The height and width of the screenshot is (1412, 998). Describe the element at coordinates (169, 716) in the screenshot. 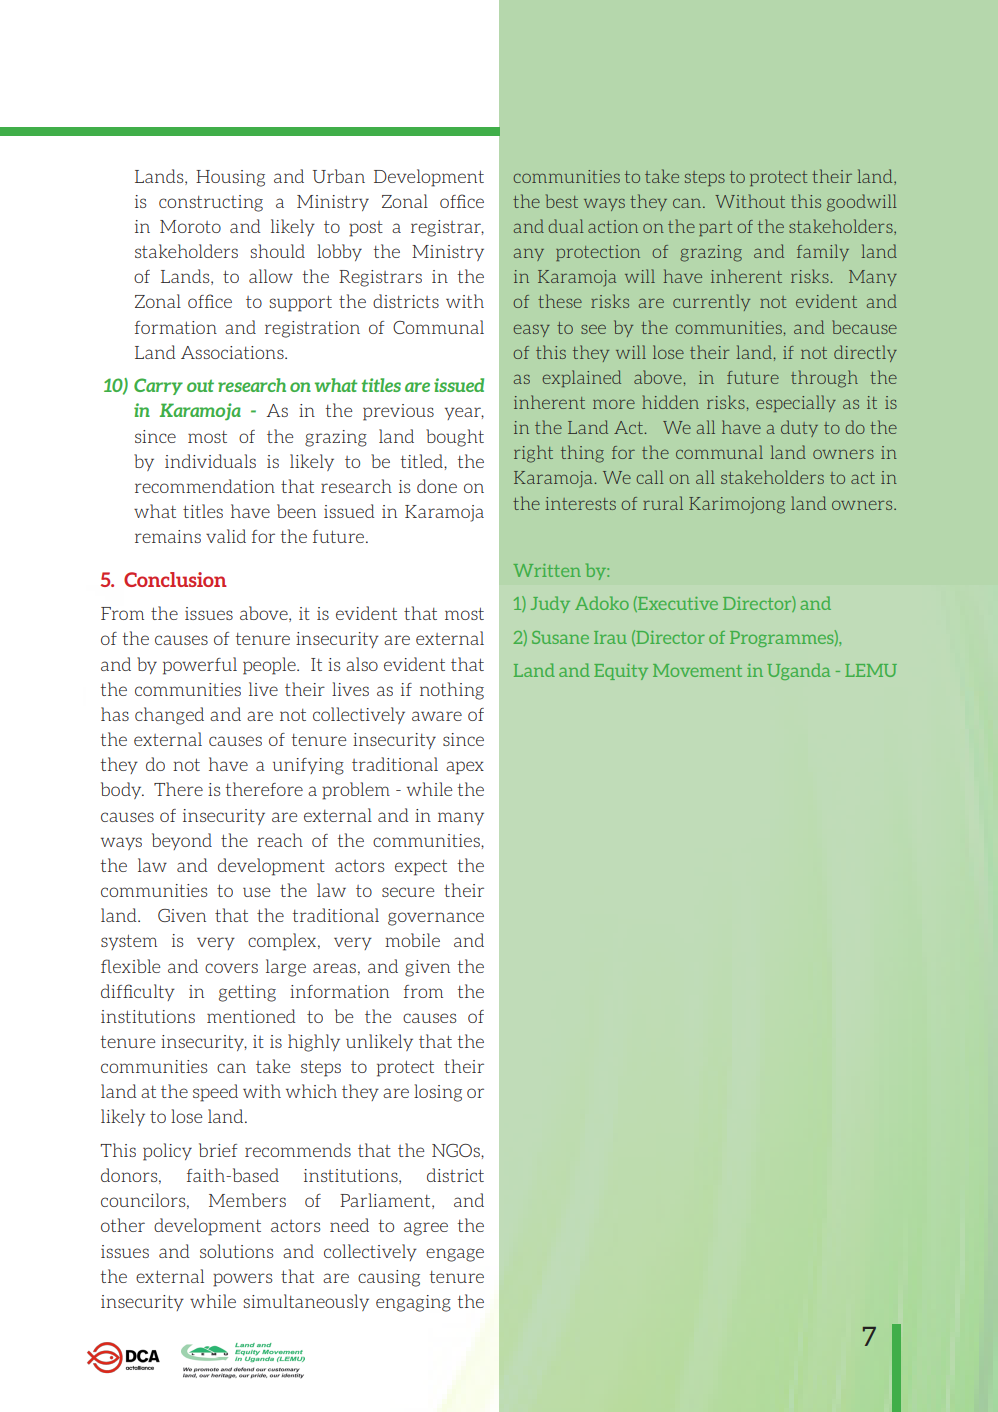

I see `changed` at that location.
